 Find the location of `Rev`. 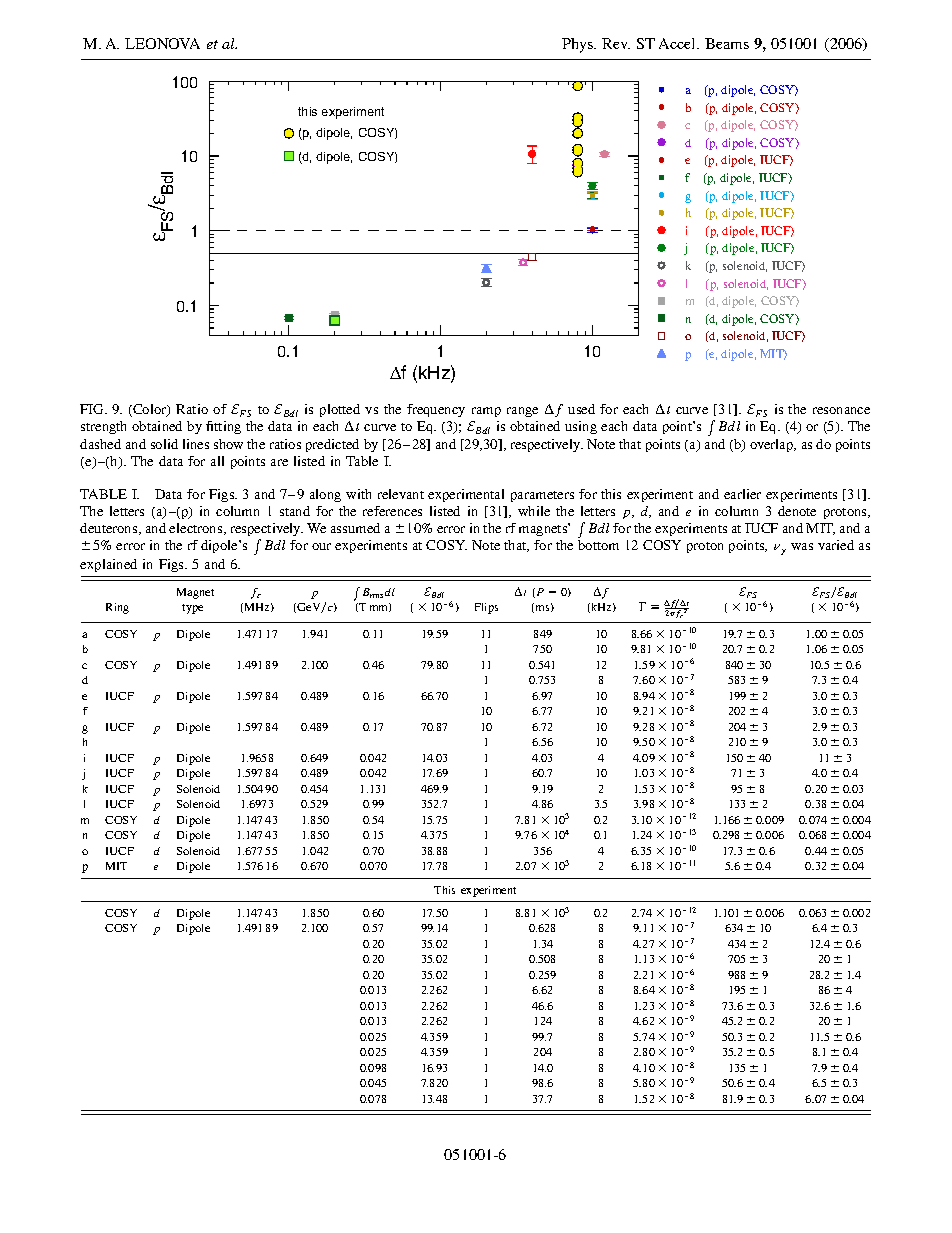

Rev is located at coordinates (616, 43).
